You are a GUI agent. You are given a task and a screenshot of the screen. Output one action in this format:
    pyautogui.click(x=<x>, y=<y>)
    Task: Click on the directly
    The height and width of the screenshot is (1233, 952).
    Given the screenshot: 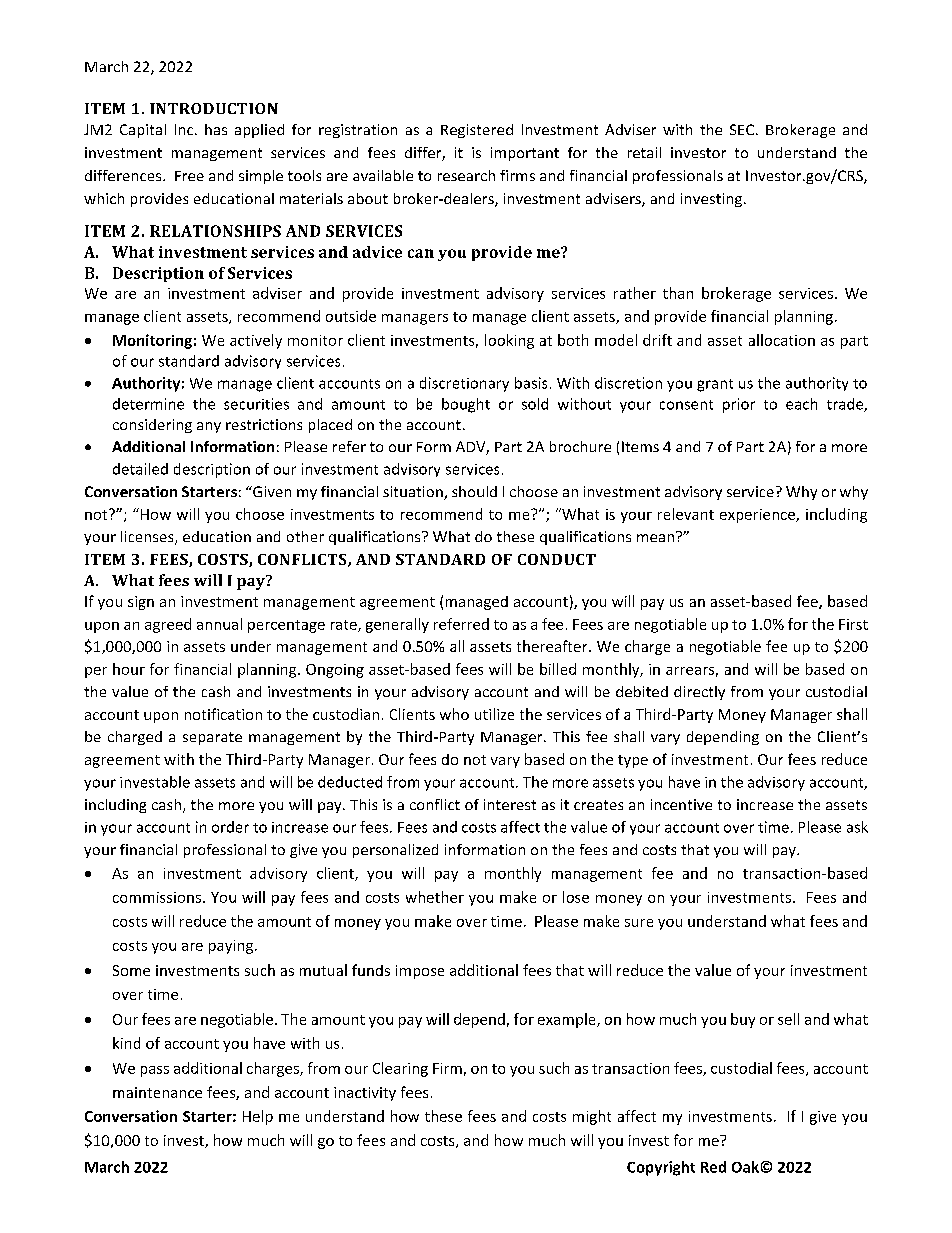 What is the action you would take?
    pyautogui.click(x=699, y=693)
